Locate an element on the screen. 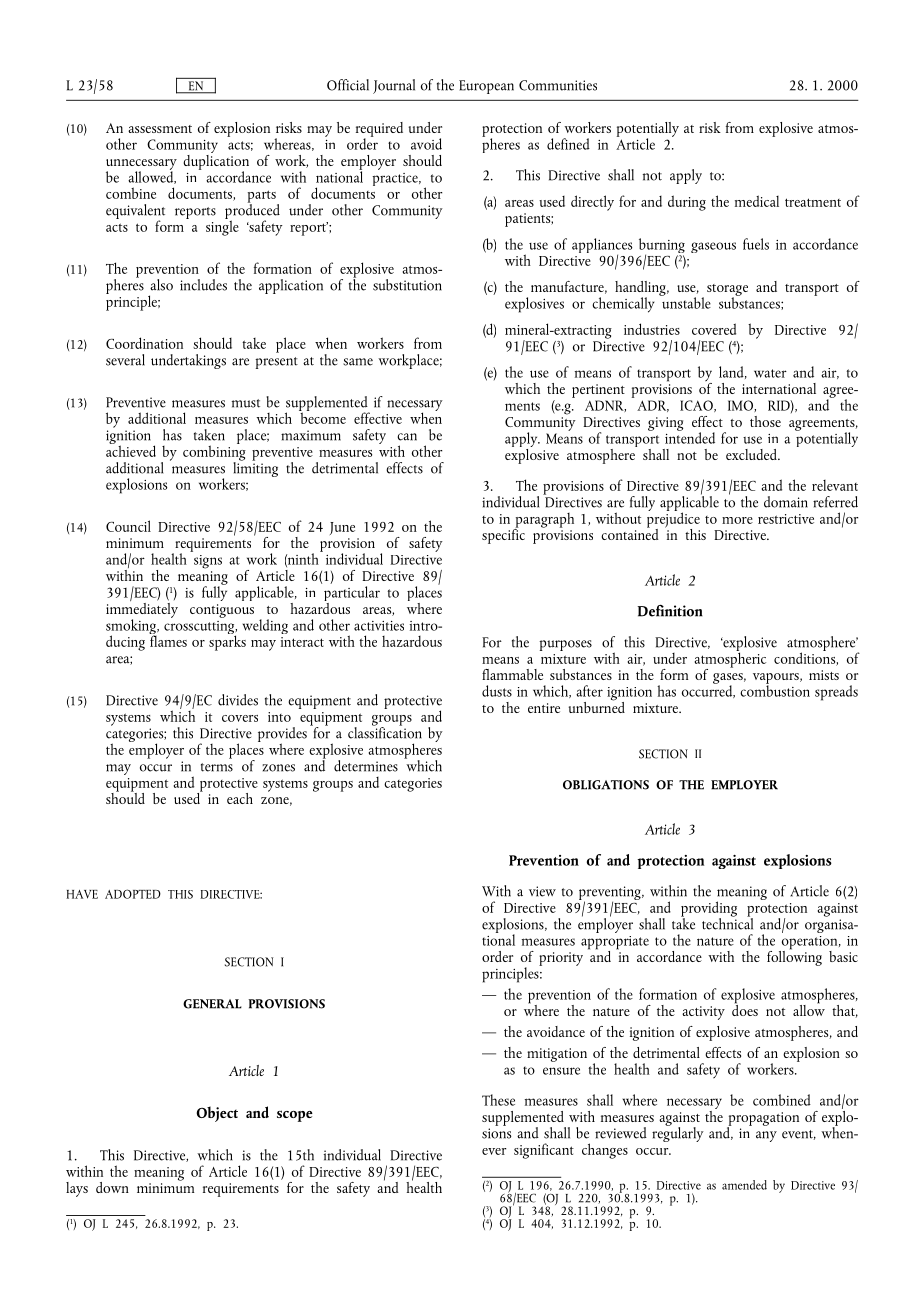 The height and width of the screenshot is (1308, 924). medical is located at coordinates (757, 201).
